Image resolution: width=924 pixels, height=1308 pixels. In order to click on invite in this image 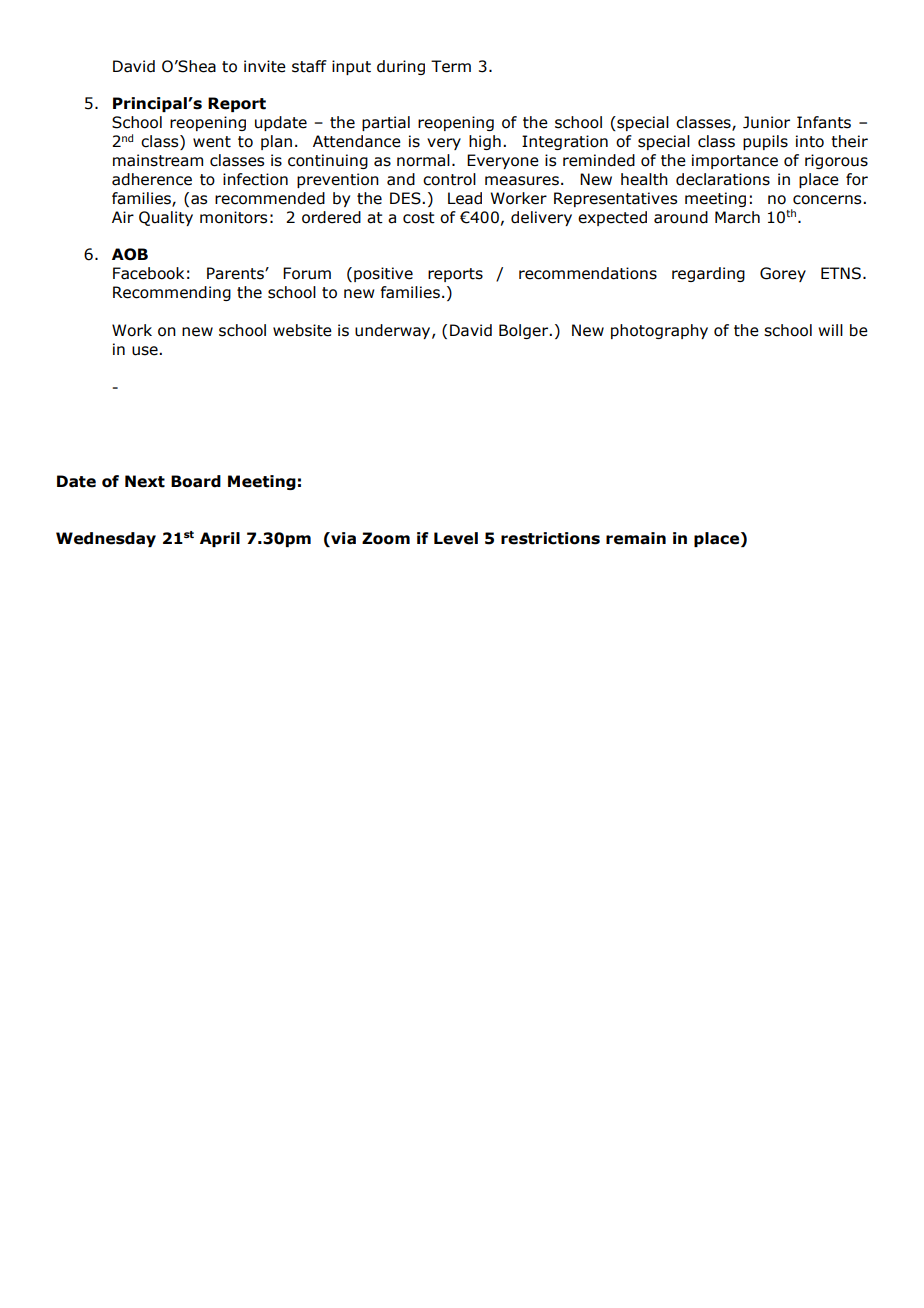, I will do `click(265, 66)`.
